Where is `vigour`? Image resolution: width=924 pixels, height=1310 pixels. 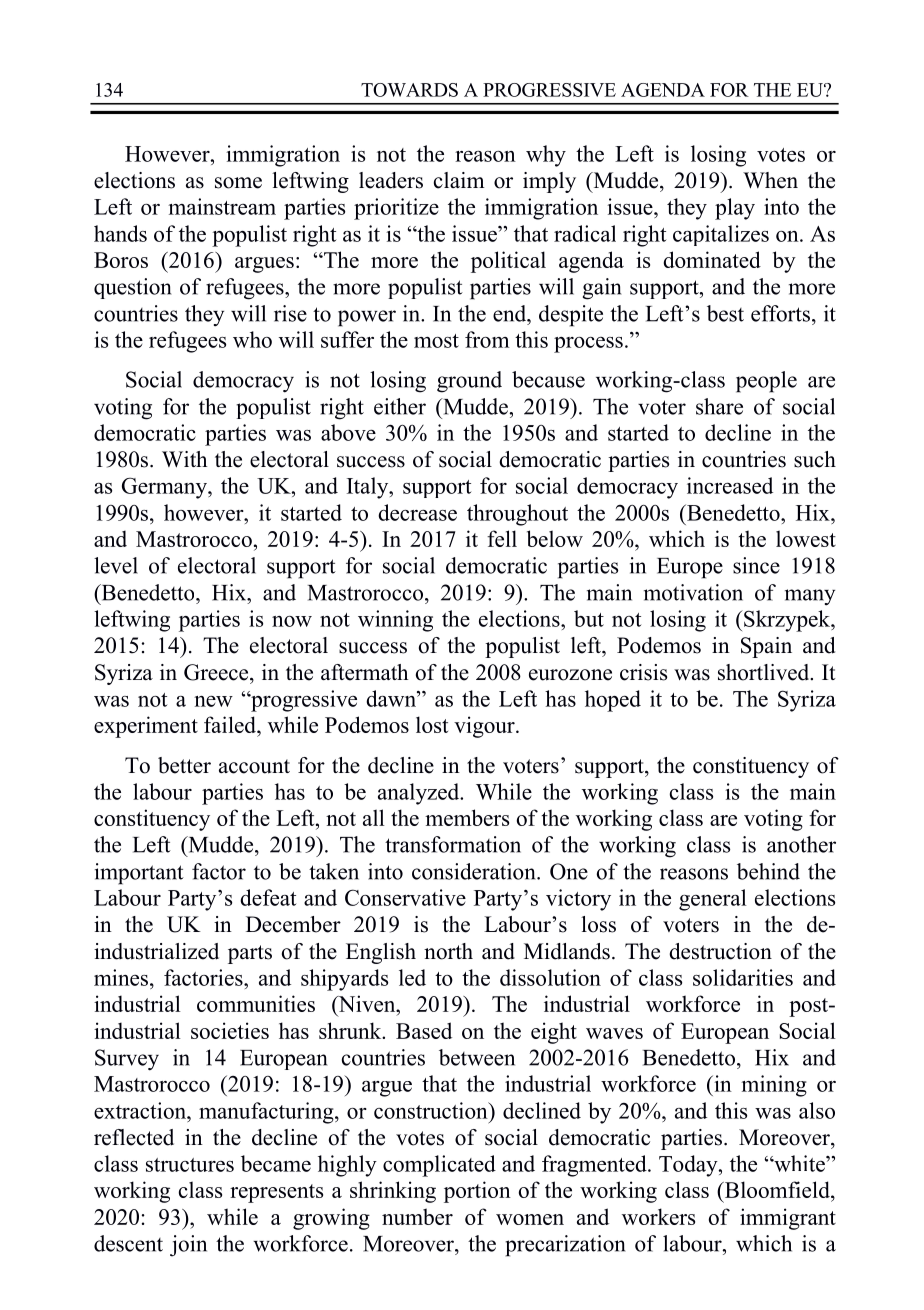 vigour is located at coordinates (485, 727).
